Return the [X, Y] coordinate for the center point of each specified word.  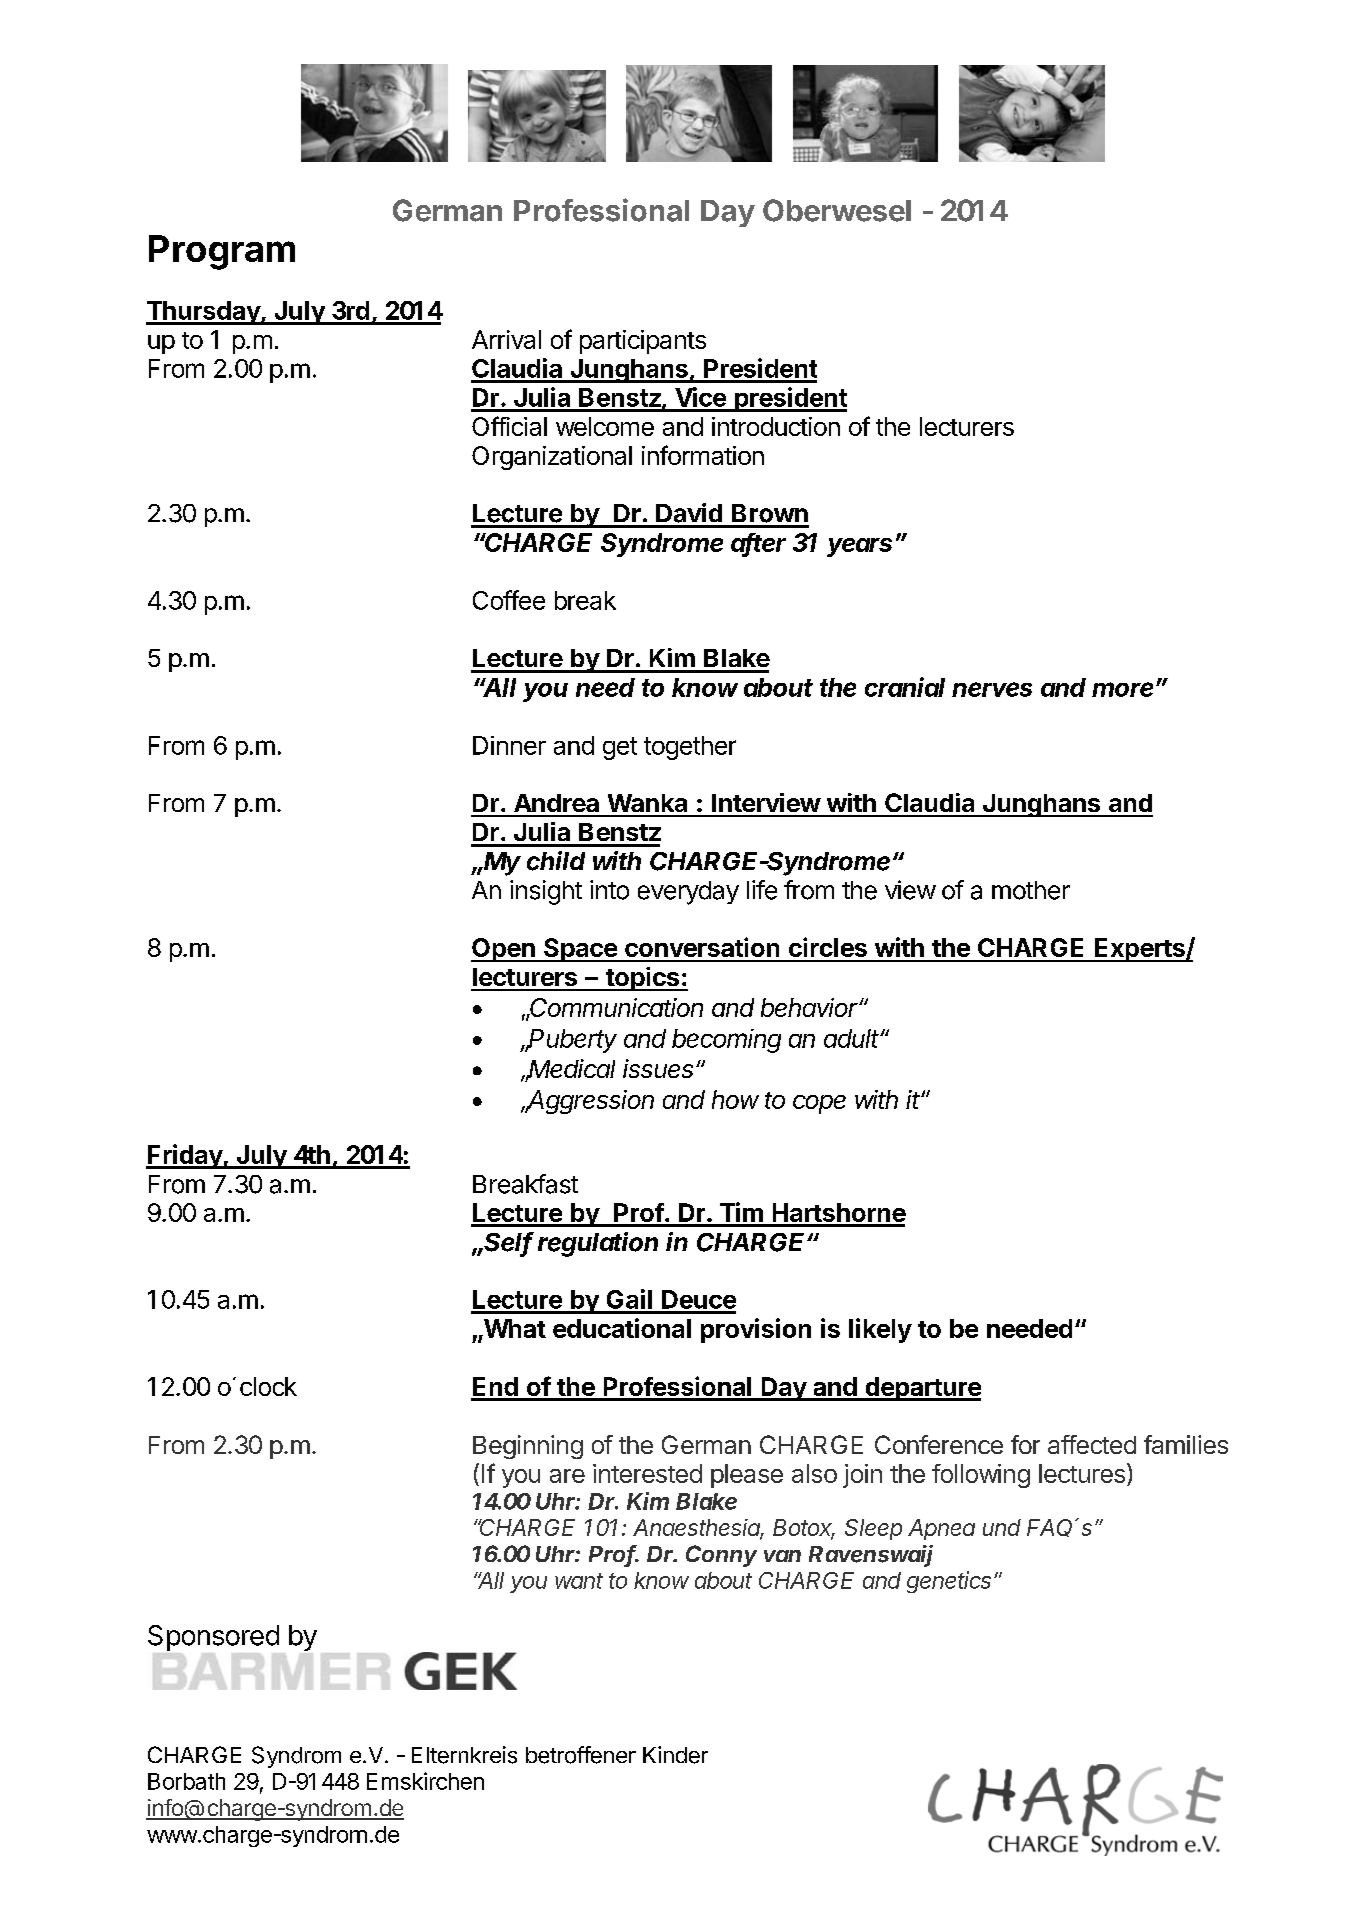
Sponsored [213, 1638]
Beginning [528, 1447]
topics [643, 979]
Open [504, 950]
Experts [1140, 950]
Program [222, 252]
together [690, 748]
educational [622, 1328]
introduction [776, 426]
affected [1092, 1444]
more [1124, 689]
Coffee [509, 600]
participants [643, 342]
